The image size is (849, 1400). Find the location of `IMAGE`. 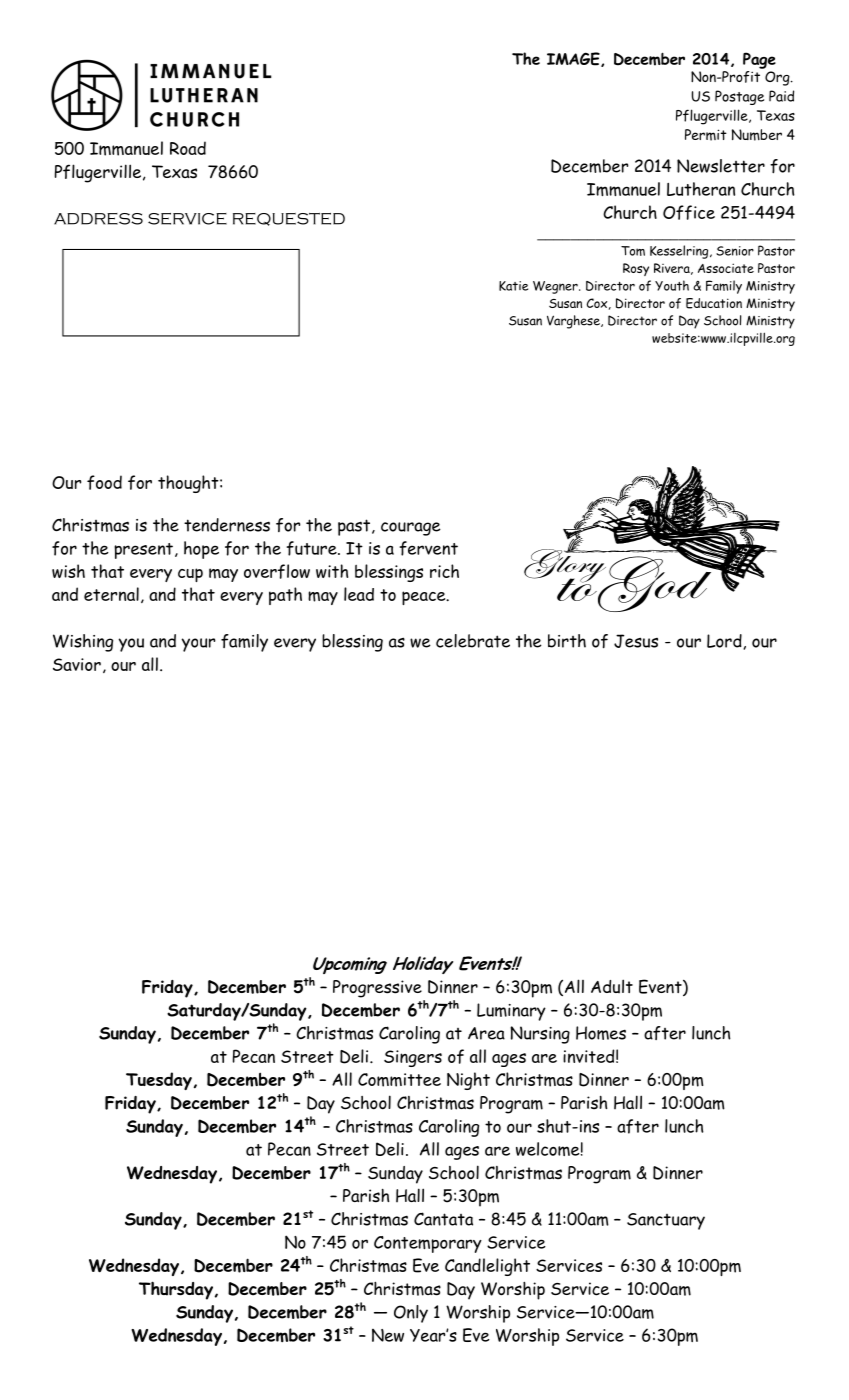

IMAGE is located at coordinates (574, 59).
